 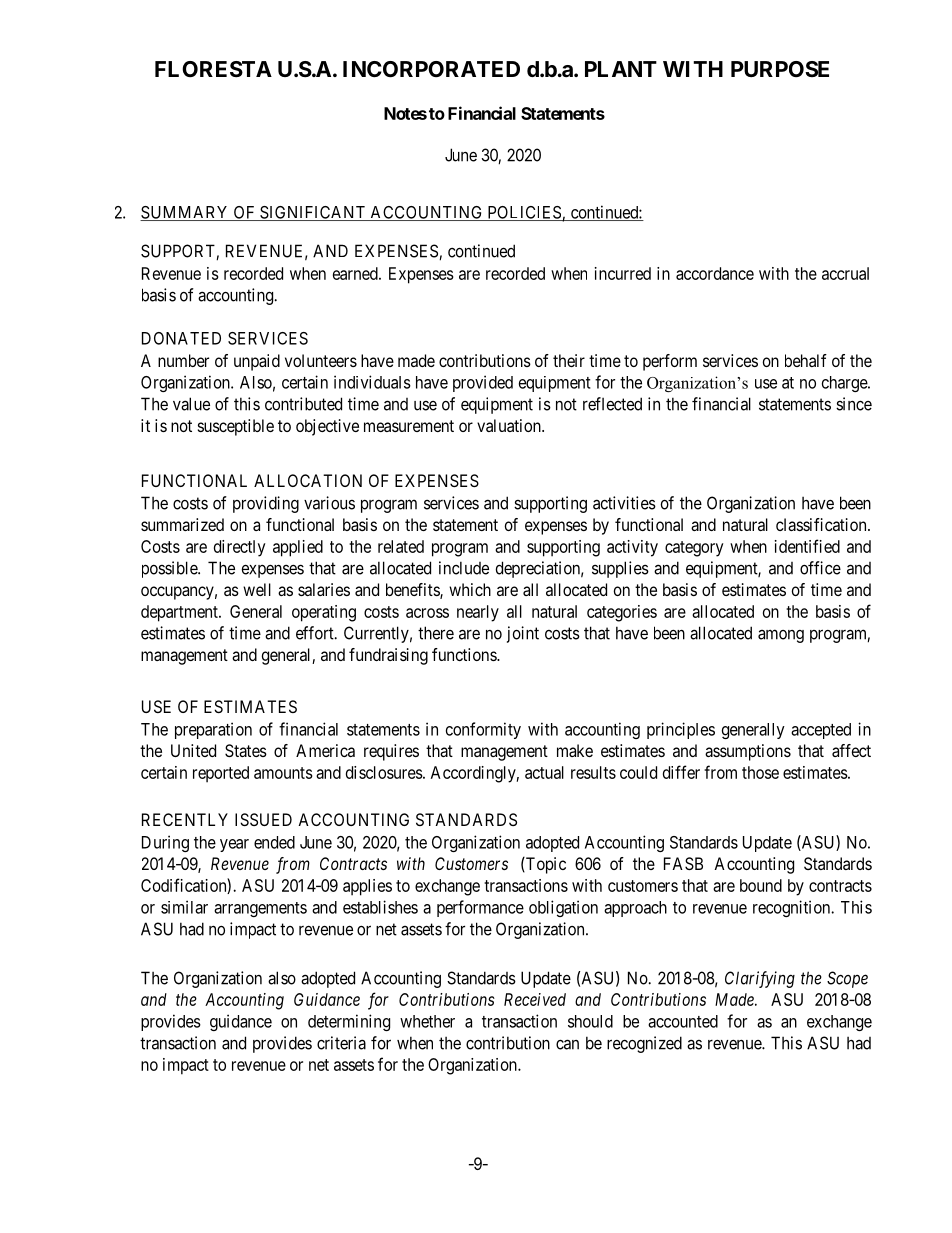 What do you see at coordinates (464, 568) in the image?
I see `include` at bounding box center [464, 568].
